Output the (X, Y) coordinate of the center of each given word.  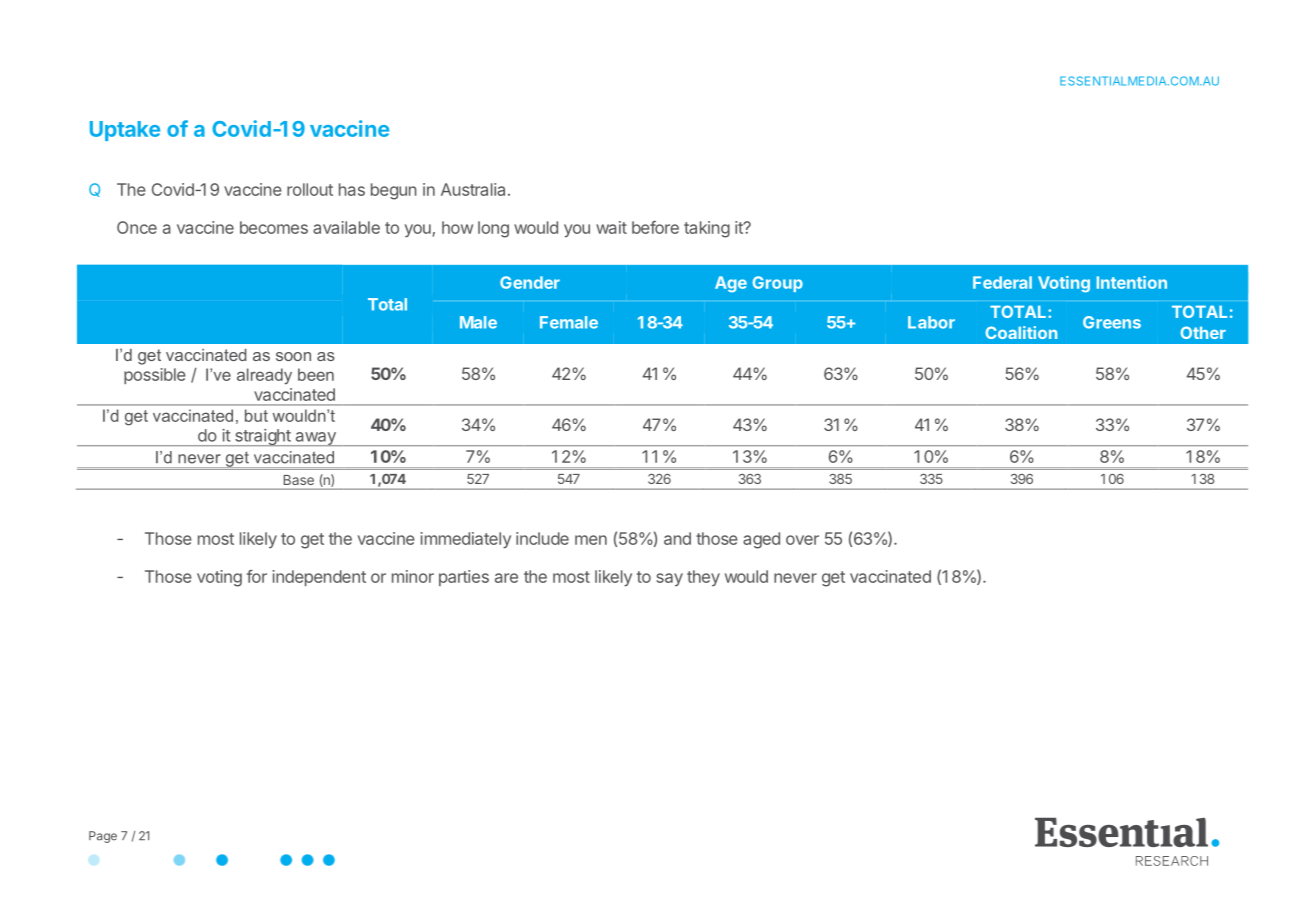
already (264, 376)
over (802, 540)
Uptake (125, 131)
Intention (1132, 282)
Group (777, 284)
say (669, 579)
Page (103, 837)
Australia (473, 189)
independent (319, 578)
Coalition (1021, 332)
